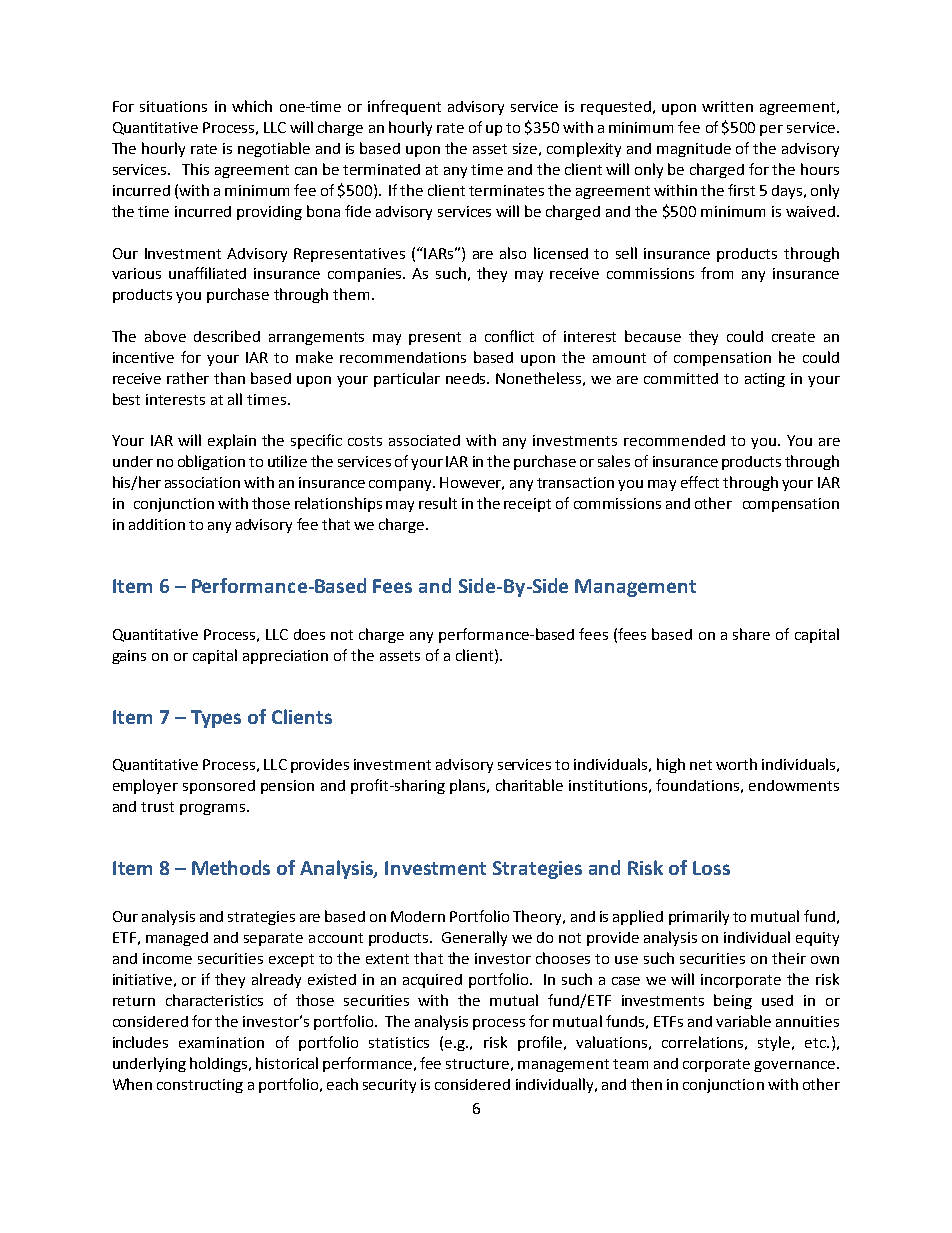  Describe the element at coordinates (404, 107) in the document. I see `infrequent` at that location.
